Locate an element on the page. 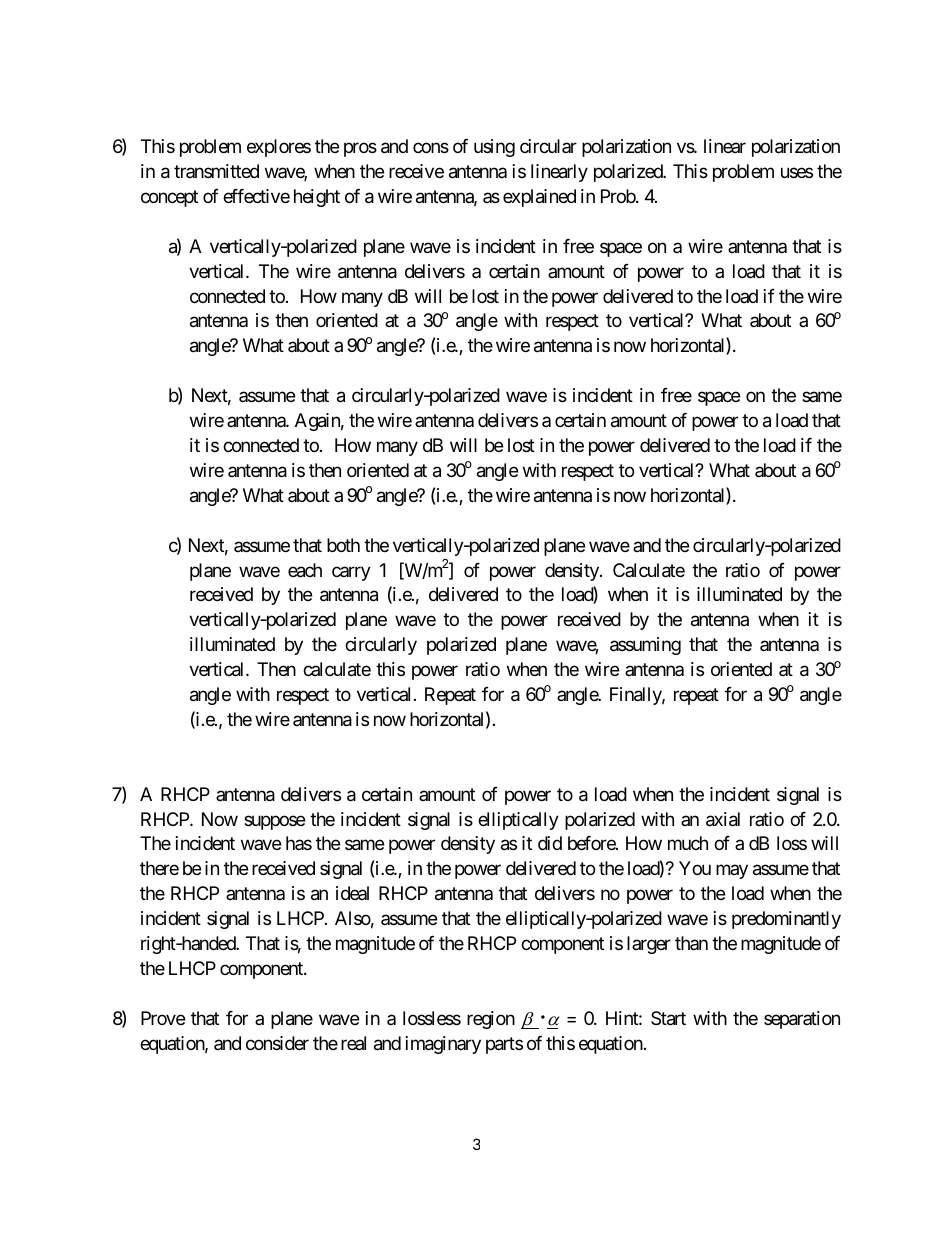 This document has width=952, height=1233. Start is located at coordinates (668, 1018).
